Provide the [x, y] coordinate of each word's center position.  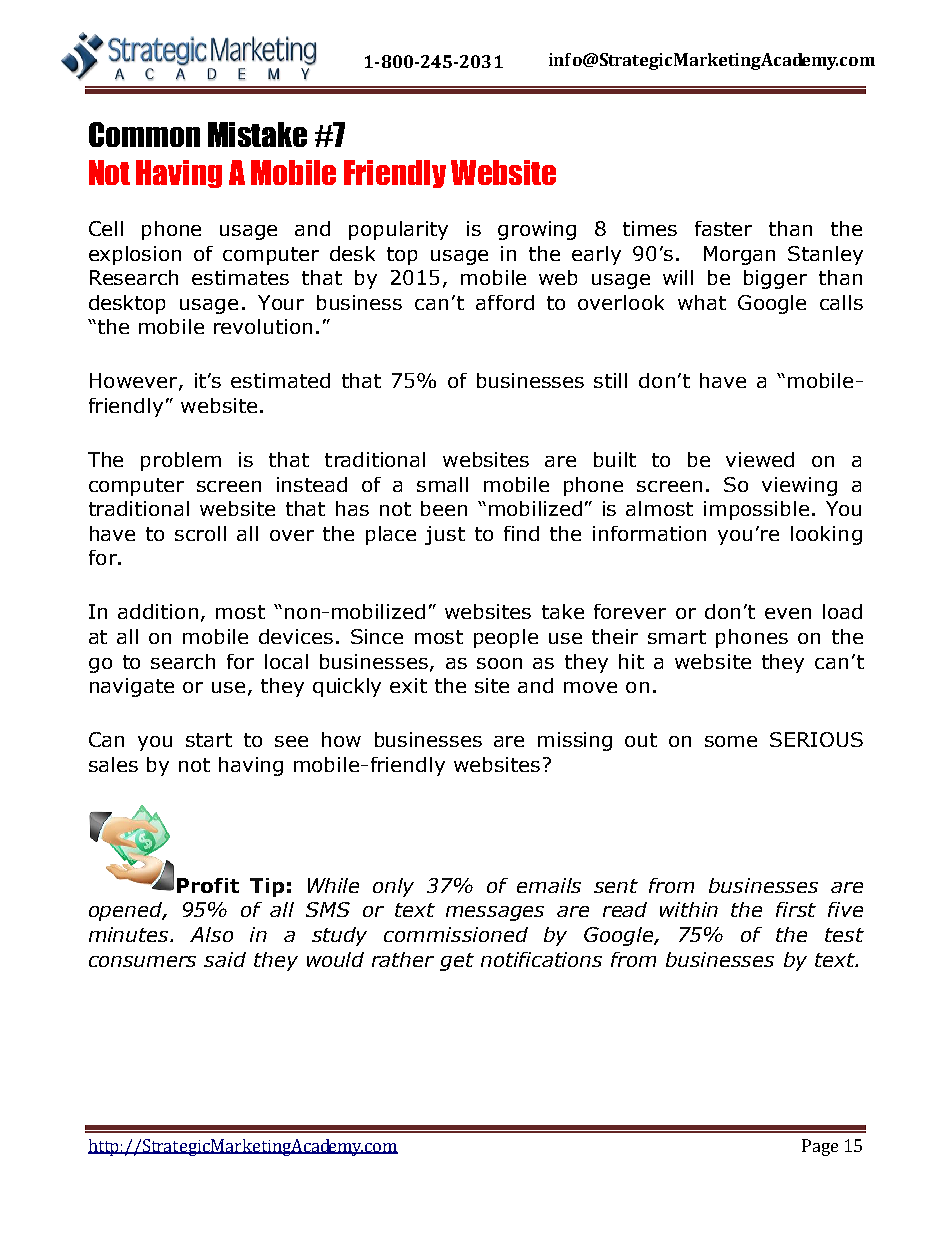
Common [144, 134]
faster [723, 228]
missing [575, 741]
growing [537, 230]
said [225, 959]
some [731, 741]
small [442, 484]
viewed [760, 459]
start [209, 740]
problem [181, 461]
